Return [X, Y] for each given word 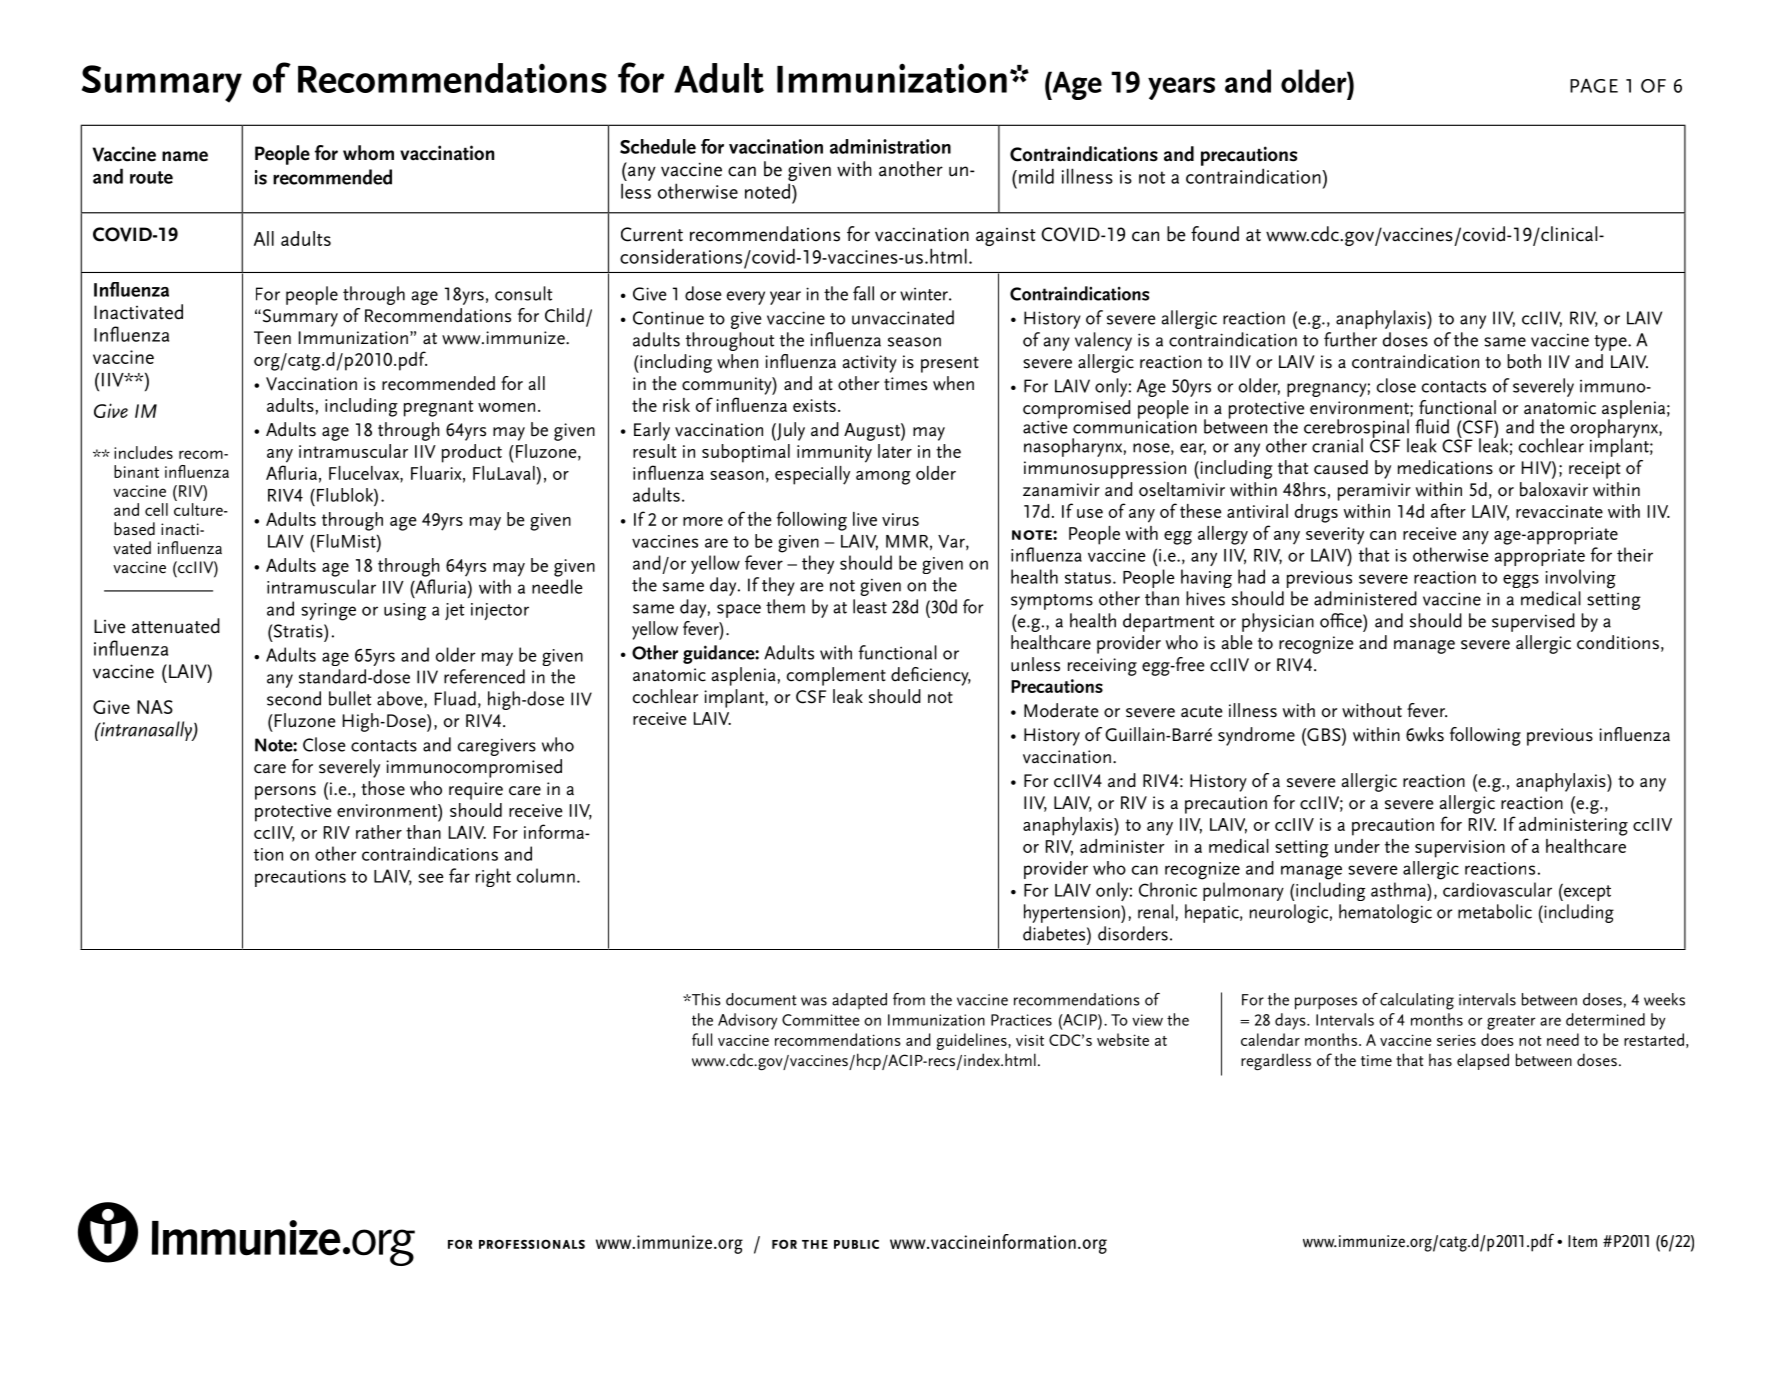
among [883, 478]
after [1448, 510]
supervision [1460, 849]
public [856, 1244]
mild [1036, 176]
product [472, 453]
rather [379, 832]
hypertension [1073, 913]
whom [368, 153]
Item [1582, 1241]
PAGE [1594, 85]
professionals [532, 1244]
